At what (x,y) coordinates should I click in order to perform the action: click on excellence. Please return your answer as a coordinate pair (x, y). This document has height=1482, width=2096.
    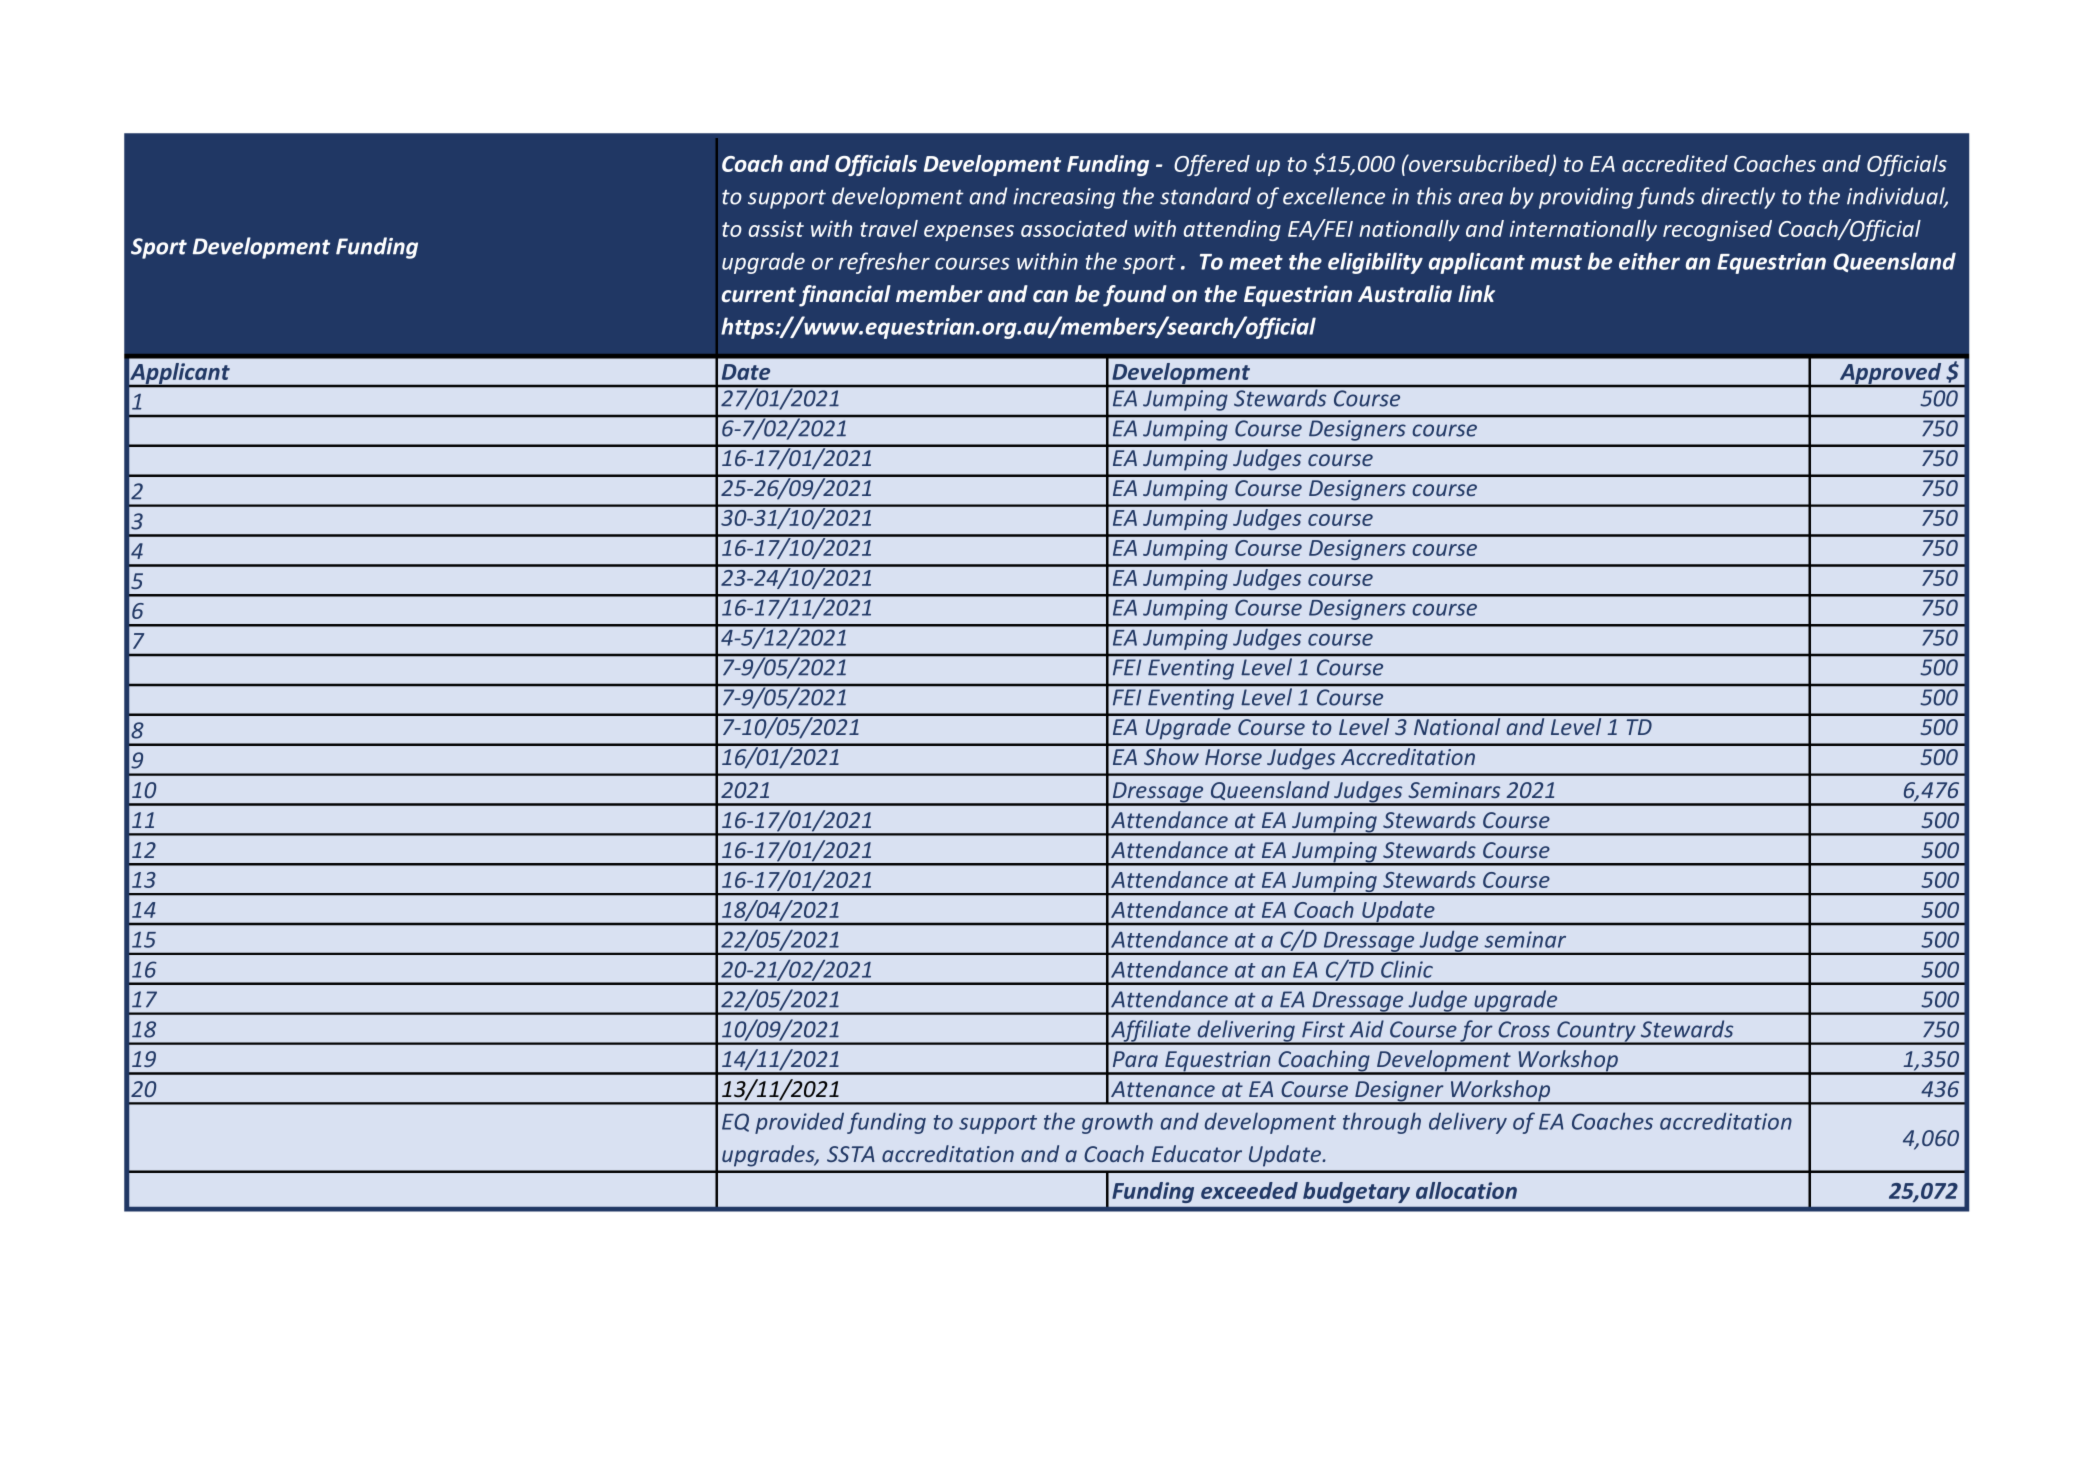
    Looking at the image, I should click on (1334, 196).
